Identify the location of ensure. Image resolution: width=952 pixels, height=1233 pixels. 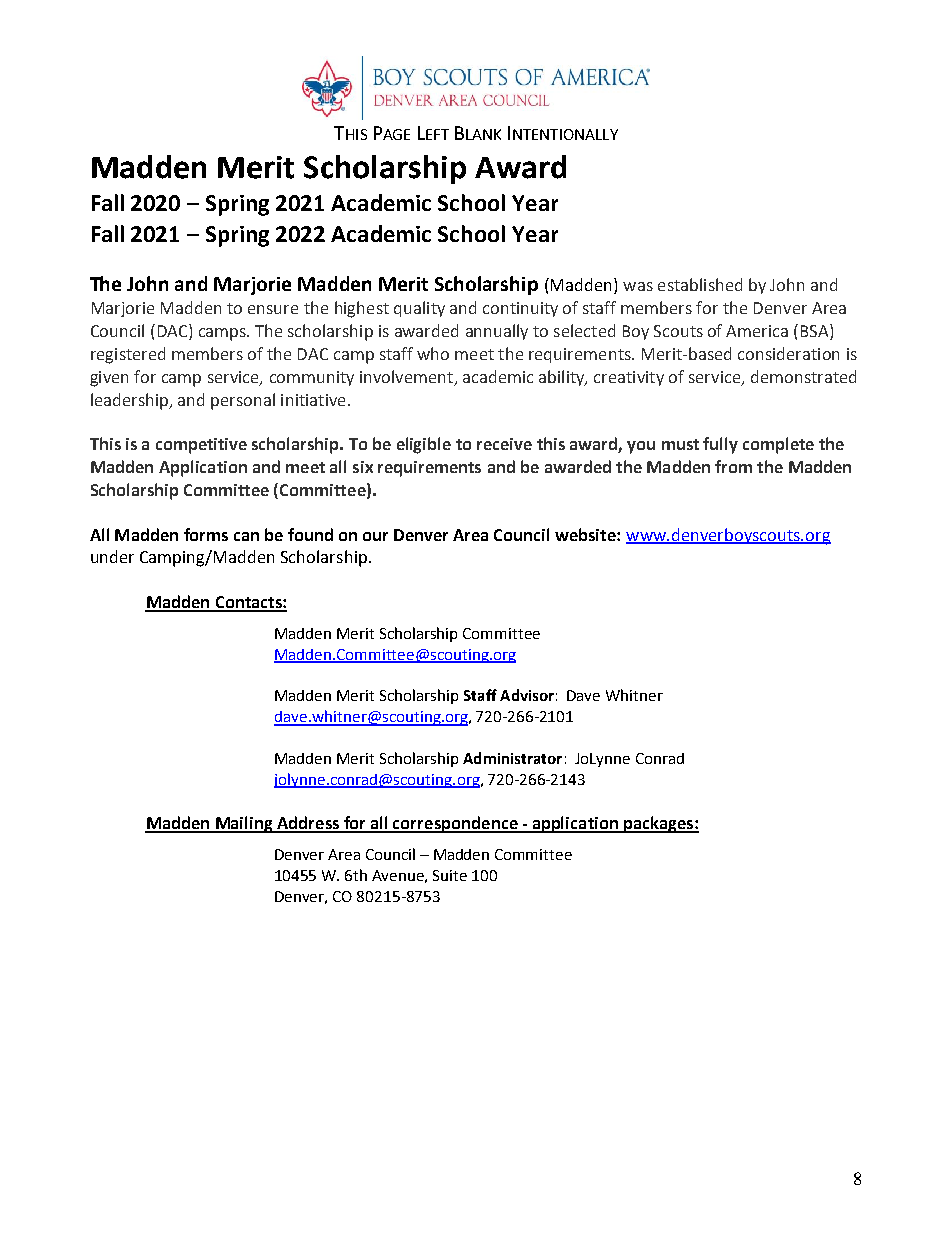
(273, 309).
